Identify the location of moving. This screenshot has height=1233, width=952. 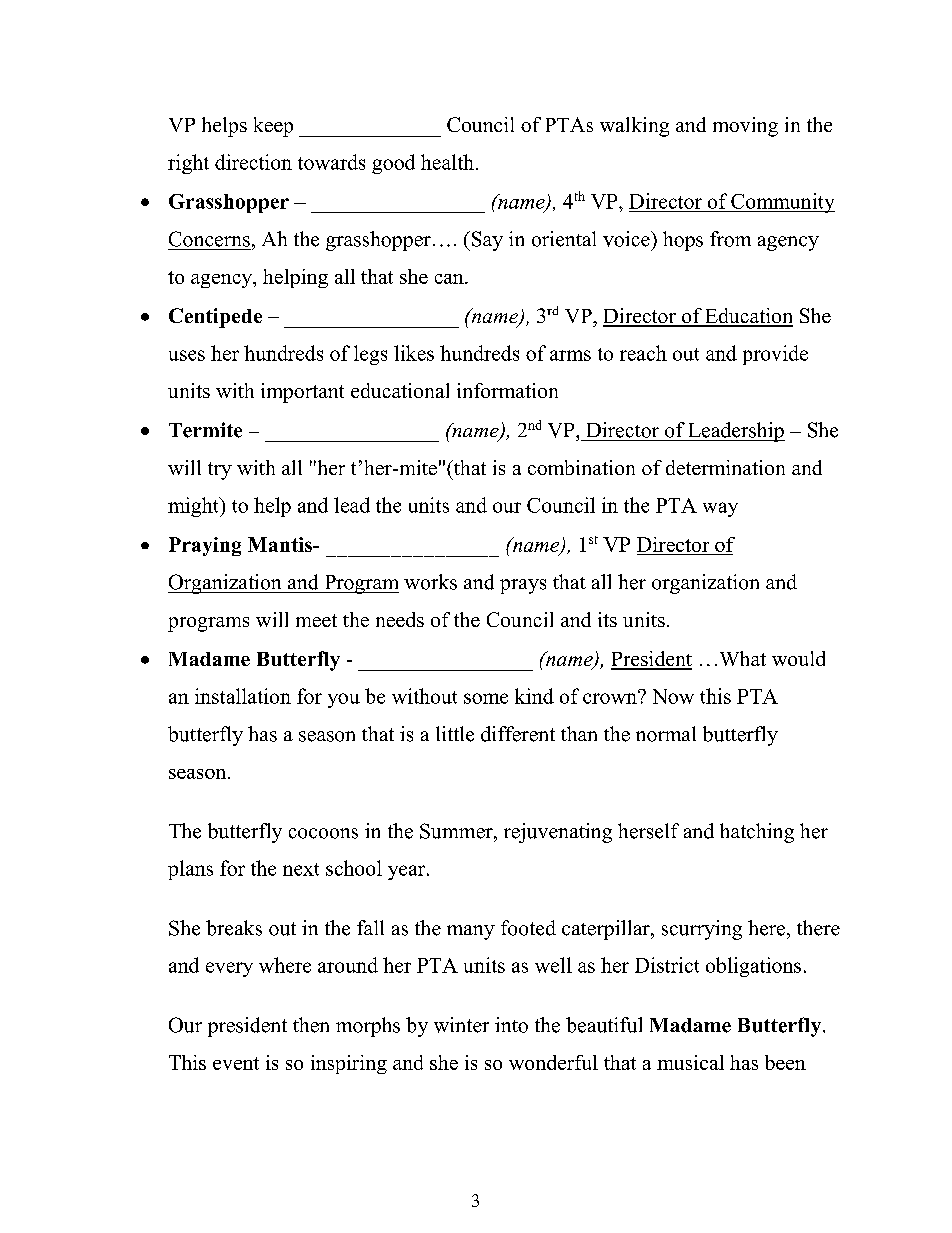
(745, 127).
